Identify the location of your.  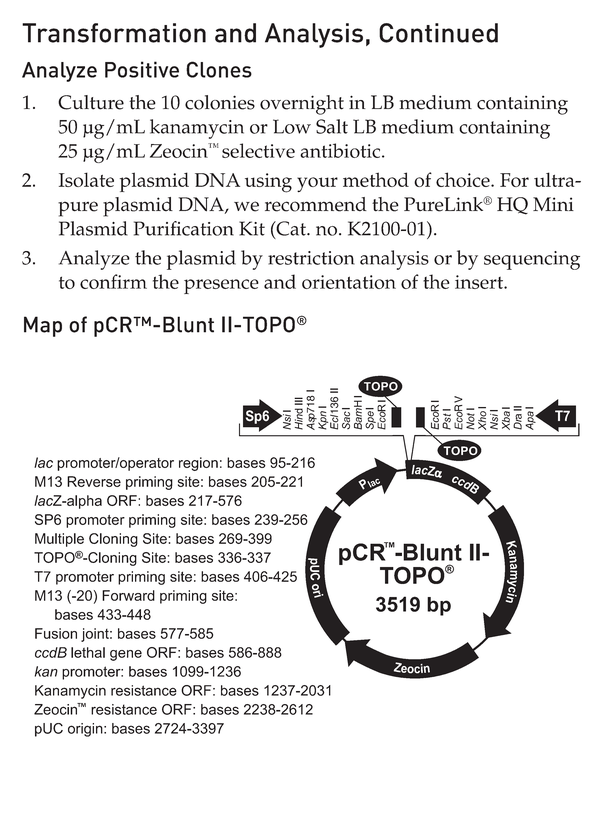
(317, 184).
